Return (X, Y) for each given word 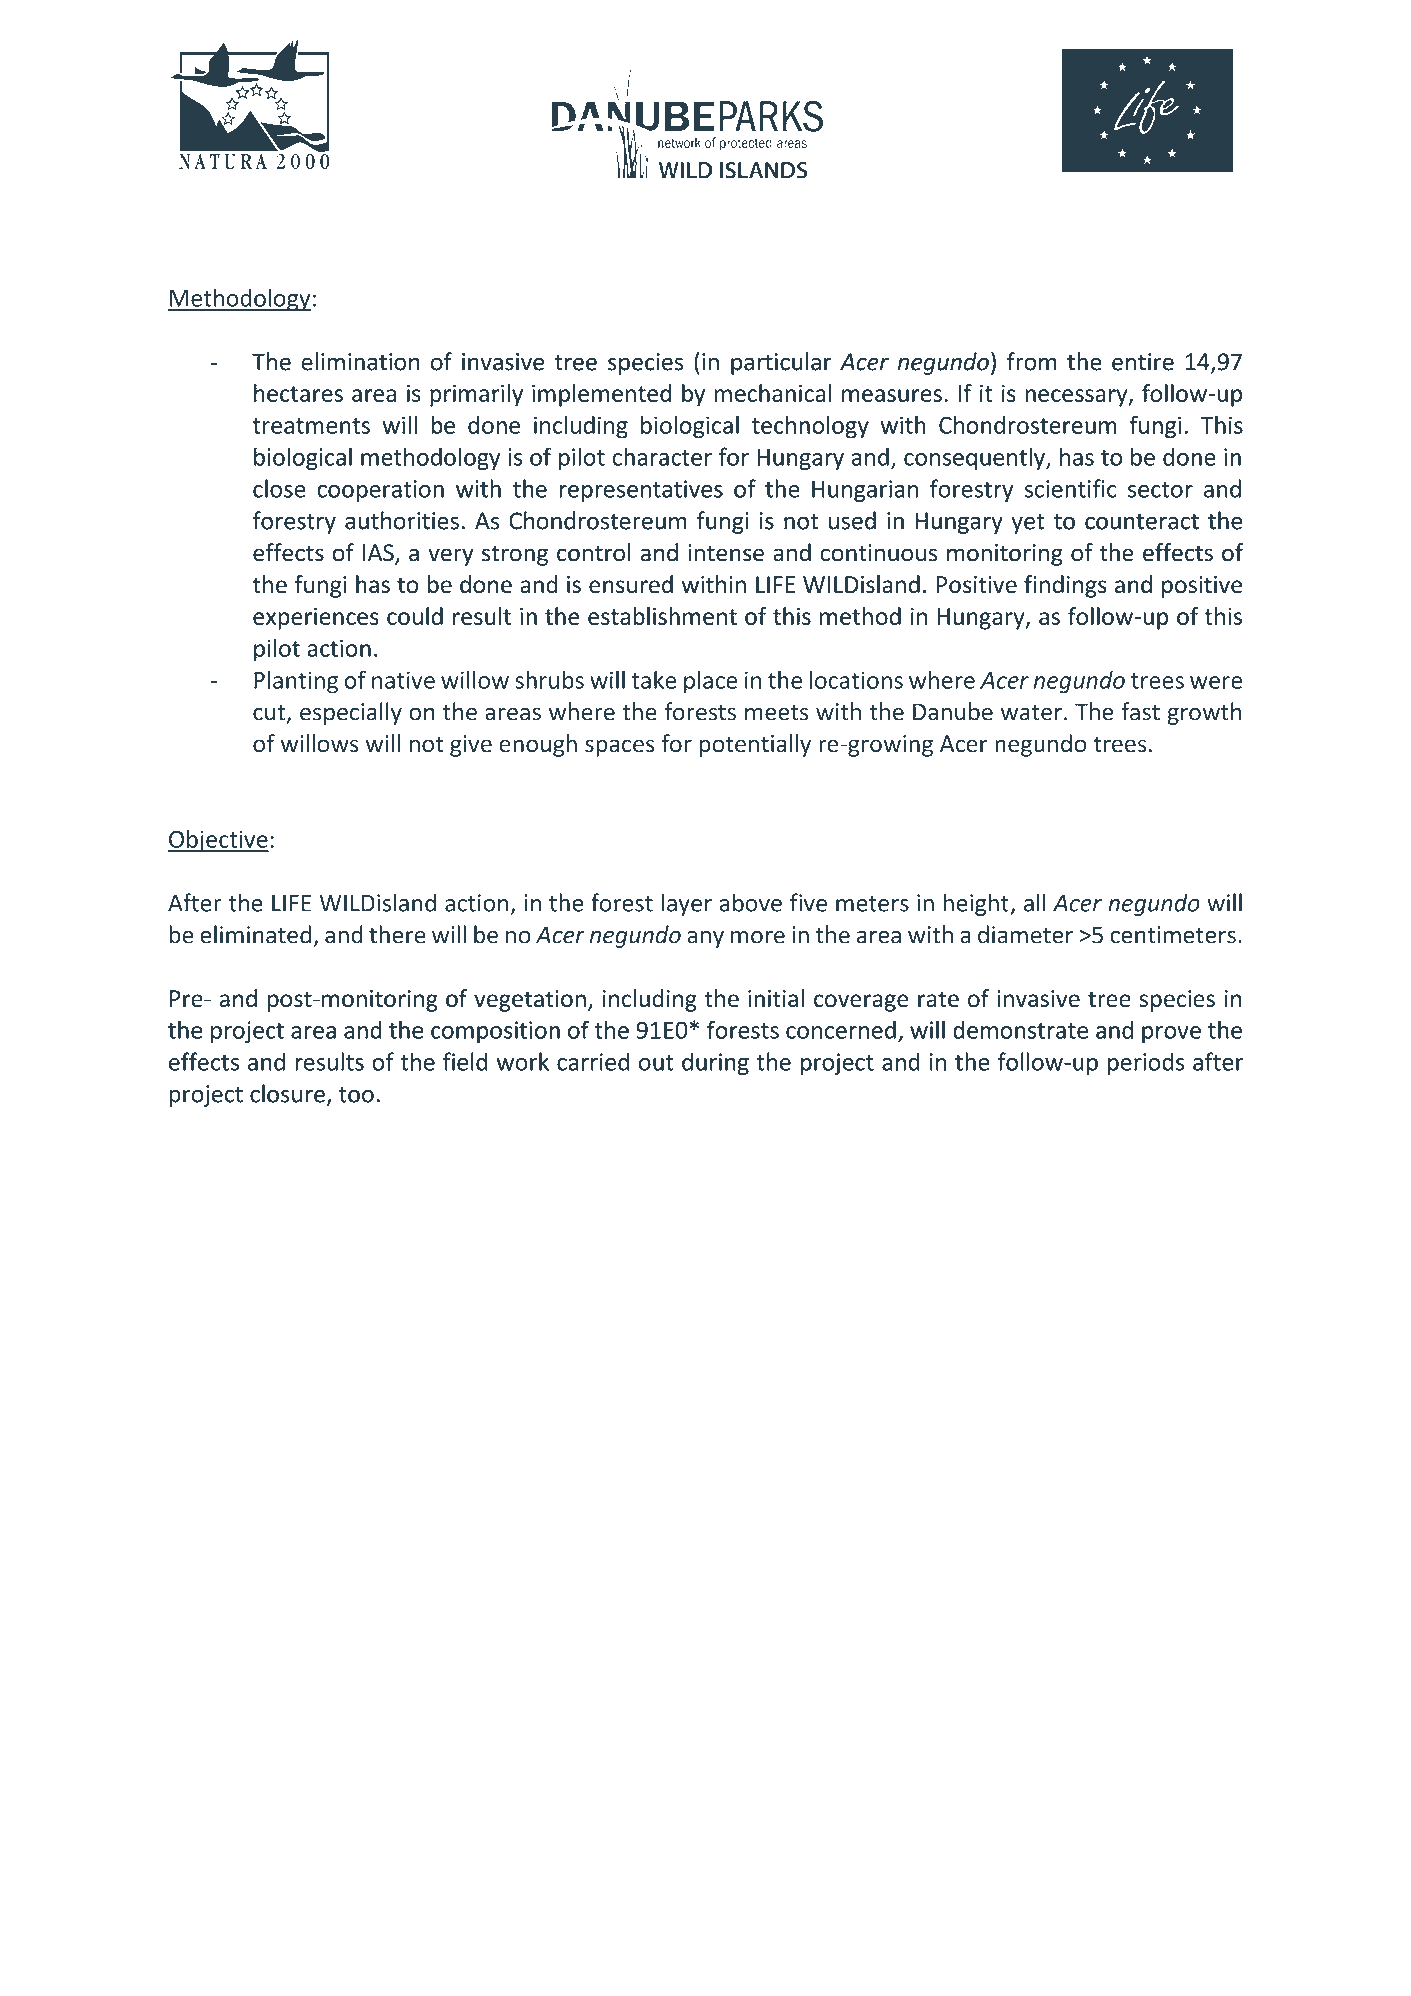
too (356, 1095)
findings (1065, 586)
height (977, 904)
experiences (316, 619)
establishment (662, 616)
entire (1143, 362)
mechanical (772, 393)
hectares (298, 393)
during (715, 1063)
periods (1146, 1063)
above (750, 902)
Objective (218, 841)
